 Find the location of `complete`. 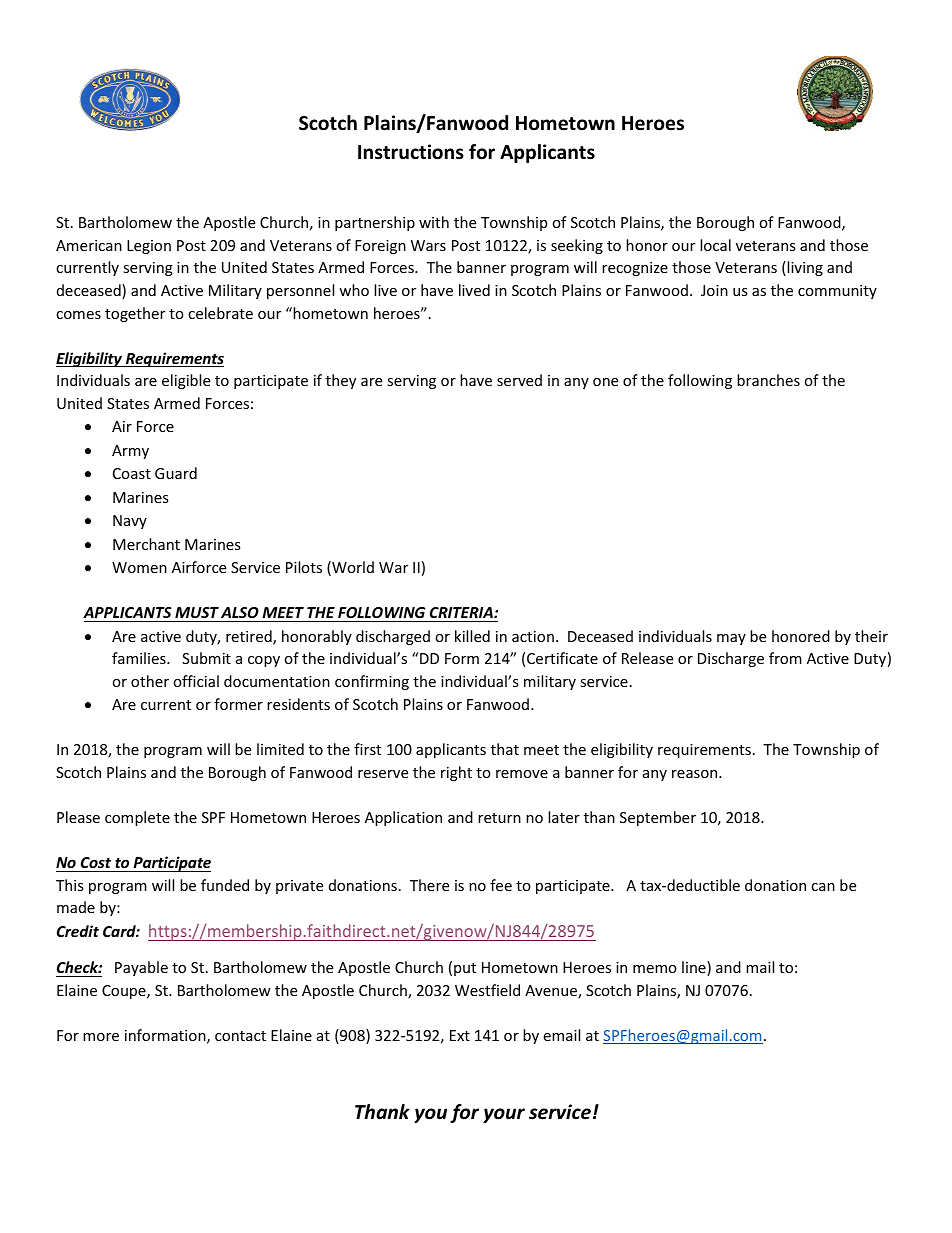

complete is located at coordinates (137, 818).
